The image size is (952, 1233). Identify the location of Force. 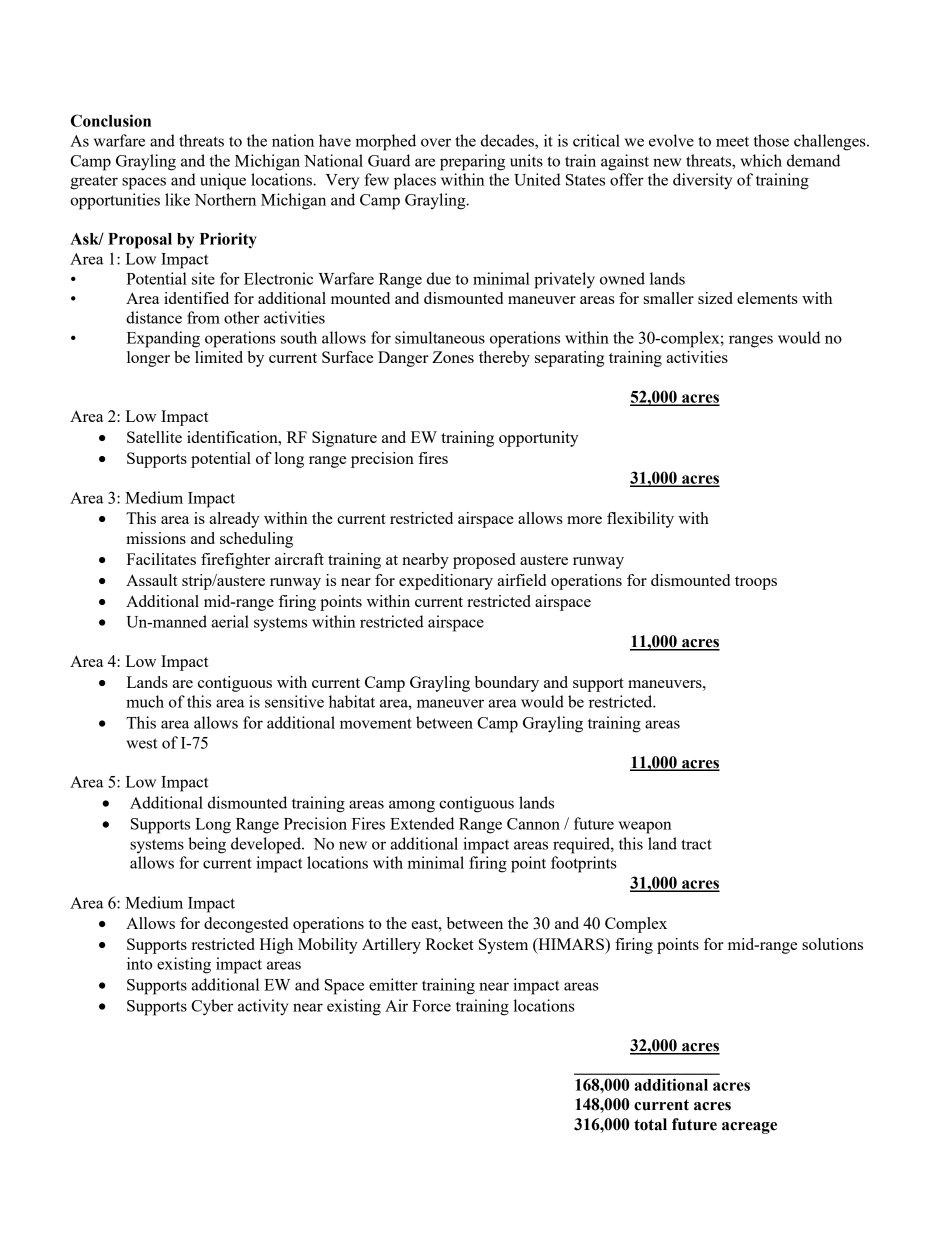
(431, 1006).
